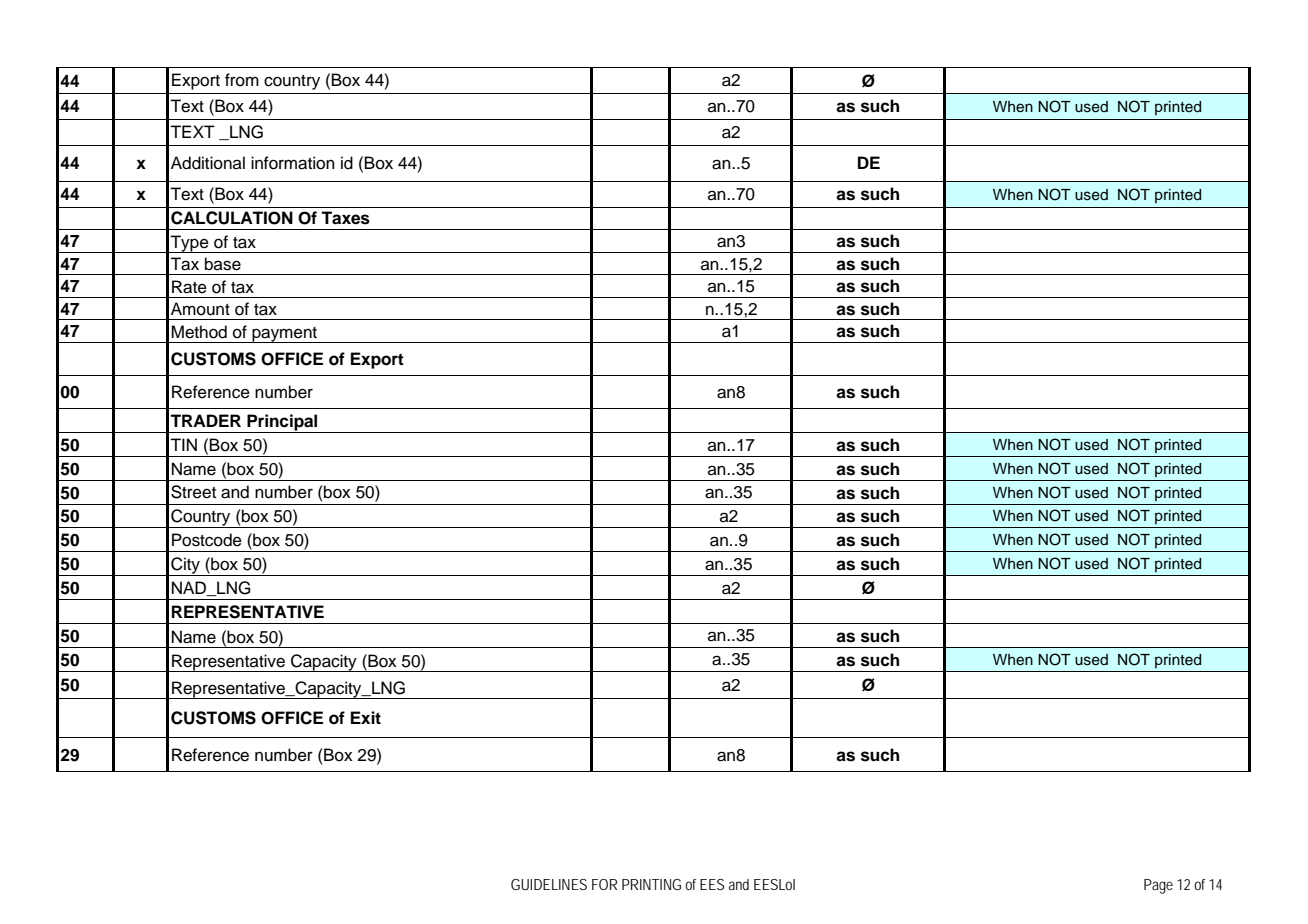 This page has width=1308, height=924. Describe the element at coordinates (549, 884) in the page. I see `GUIDELINES` at that location.
